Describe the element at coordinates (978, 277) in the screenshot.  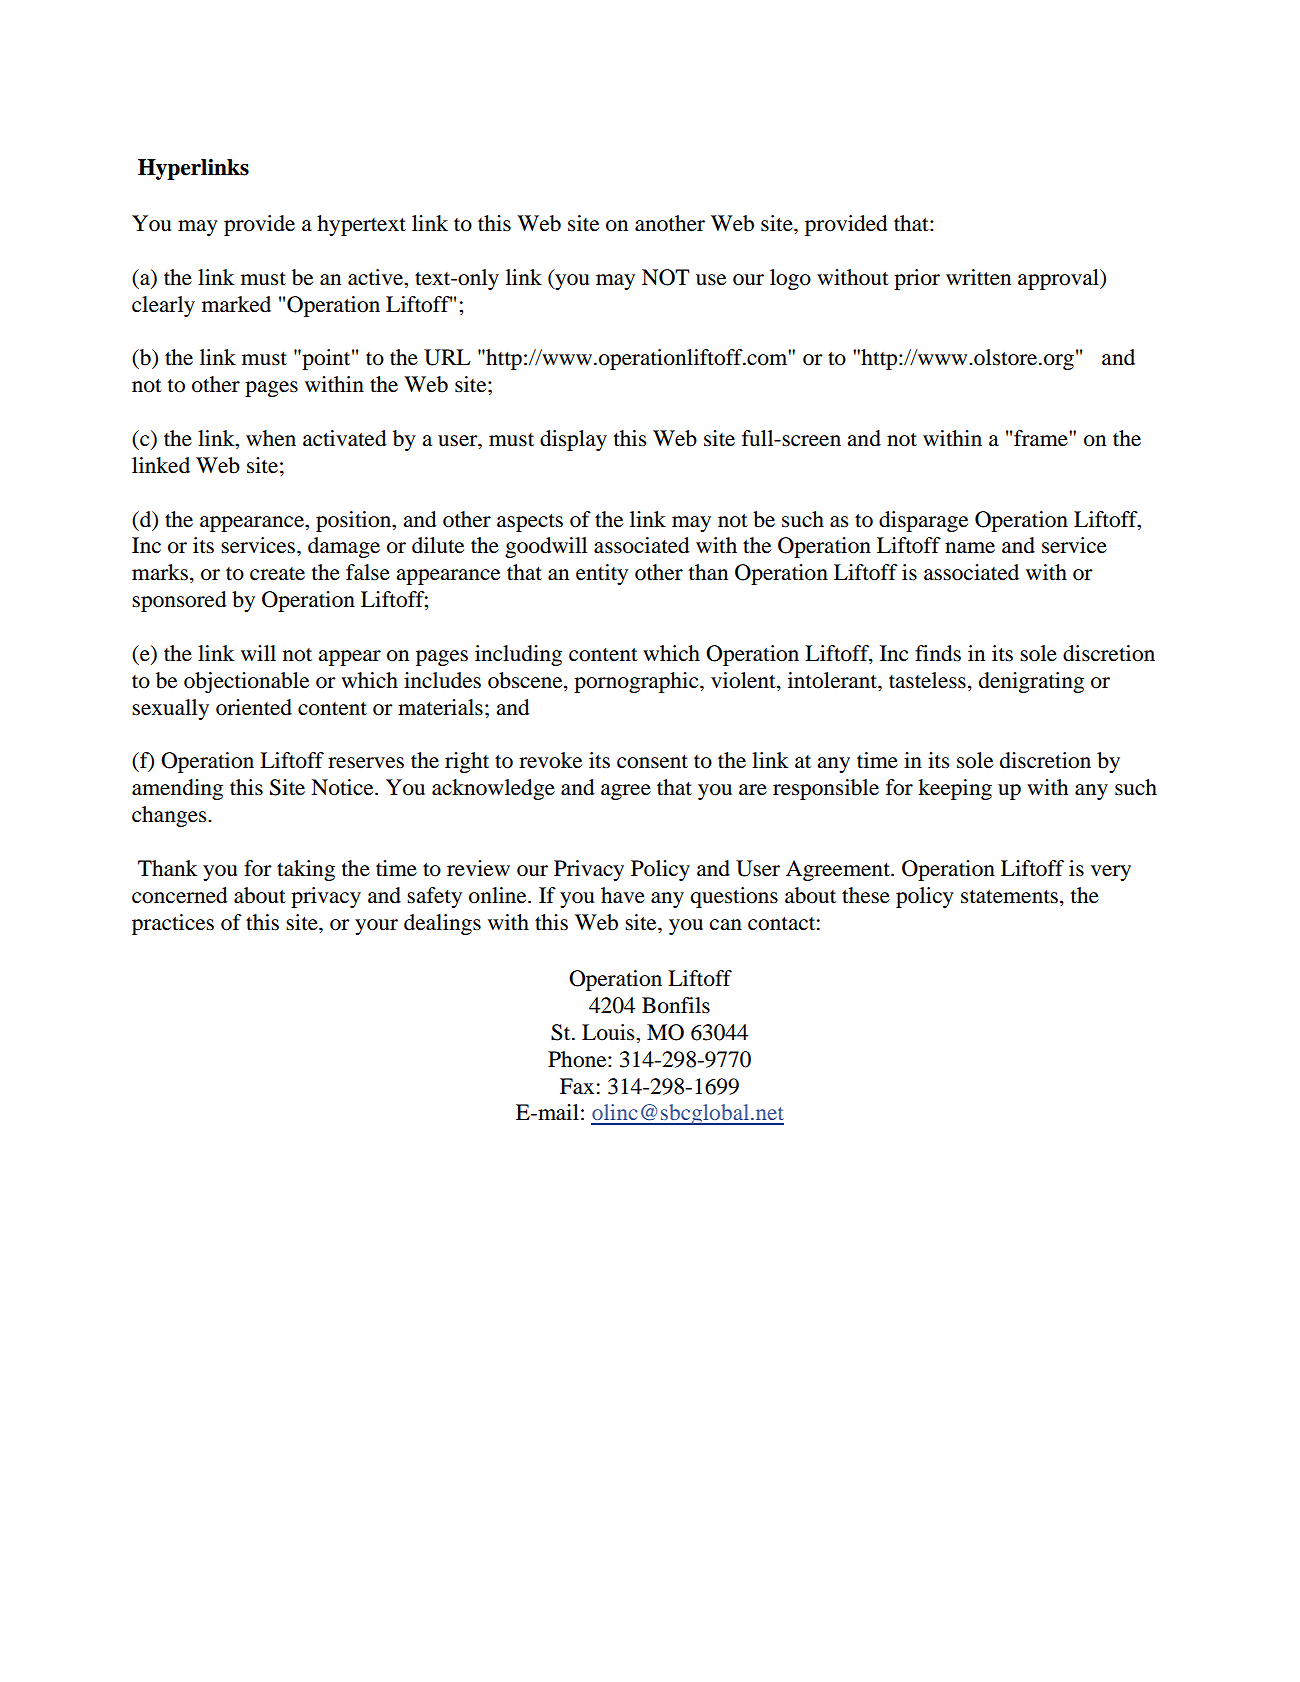
I see `written` at that location.
